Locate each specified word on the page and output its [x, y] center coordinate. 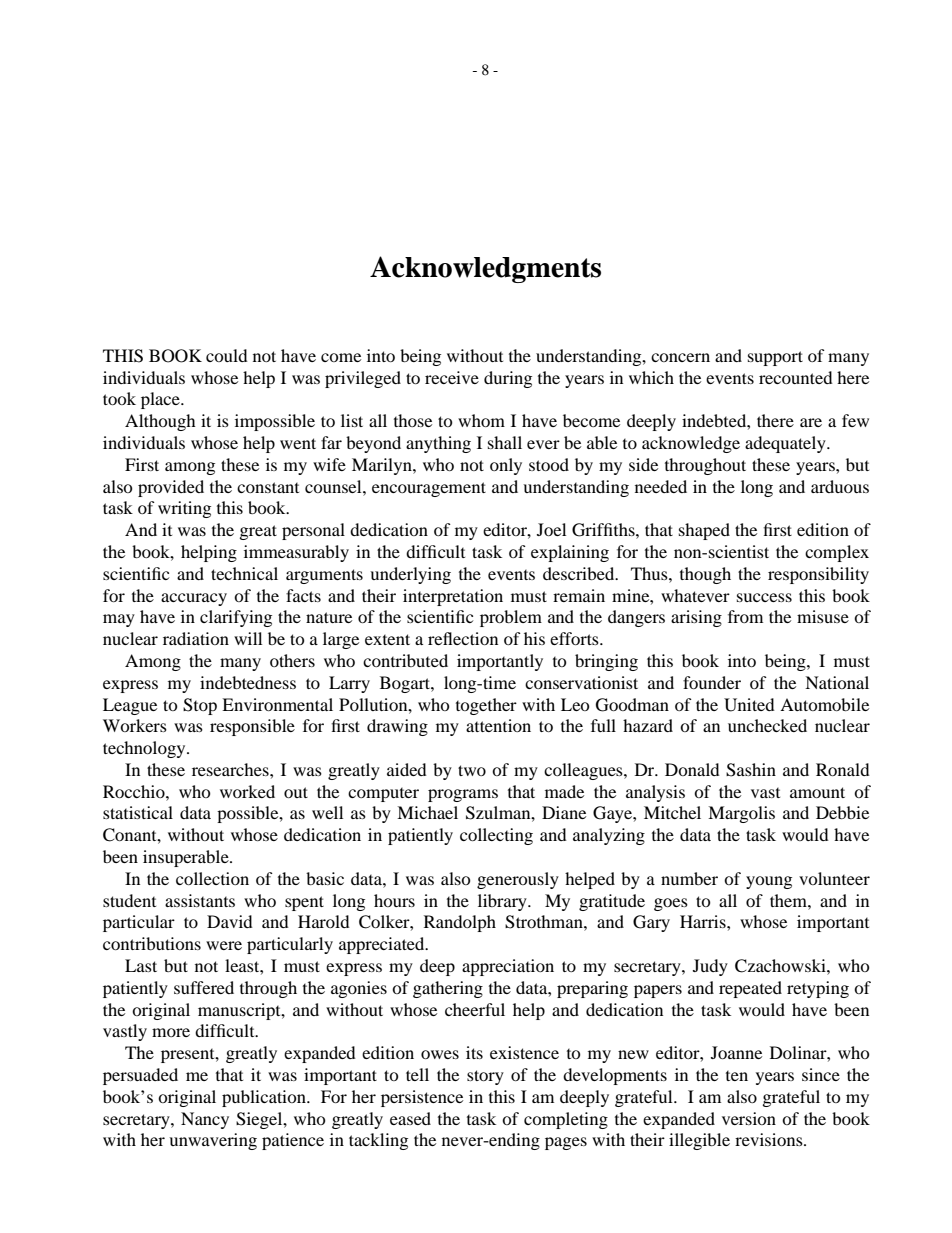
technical [244, 573]
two [472, 770]
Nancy [205, 1120]
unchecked [767, 725]
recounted [796, 377]
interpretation [453, 597]
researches [231, 769]
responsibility [818, 575]
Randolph [460, 923]
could [227, 355]
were [224, 945]
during [508, 379]
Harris [704, 921]
